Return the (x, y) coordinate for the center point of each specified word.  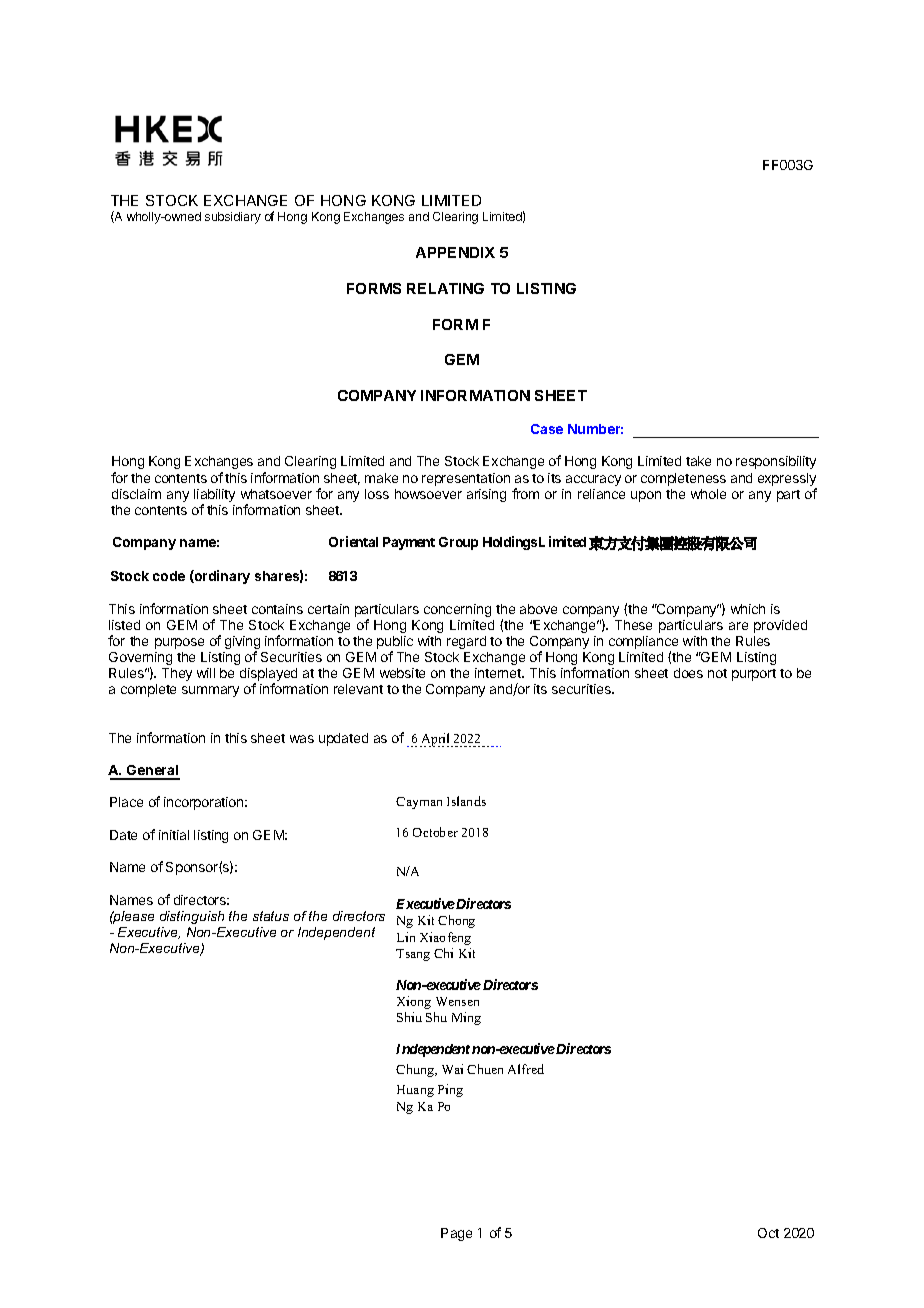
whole (708, 494)
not (717, 673)
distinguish (192, 917)
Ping (450, 1090)
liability (214, 497)
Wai (452, 1069)
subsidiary (233, 218)
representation (466, 479)
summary (210, 691)
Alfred (526, 1069)
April (436, 740)
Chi (443, 953)
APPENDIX (455, 252)
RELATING (445, 288)
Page (456, 1234)
